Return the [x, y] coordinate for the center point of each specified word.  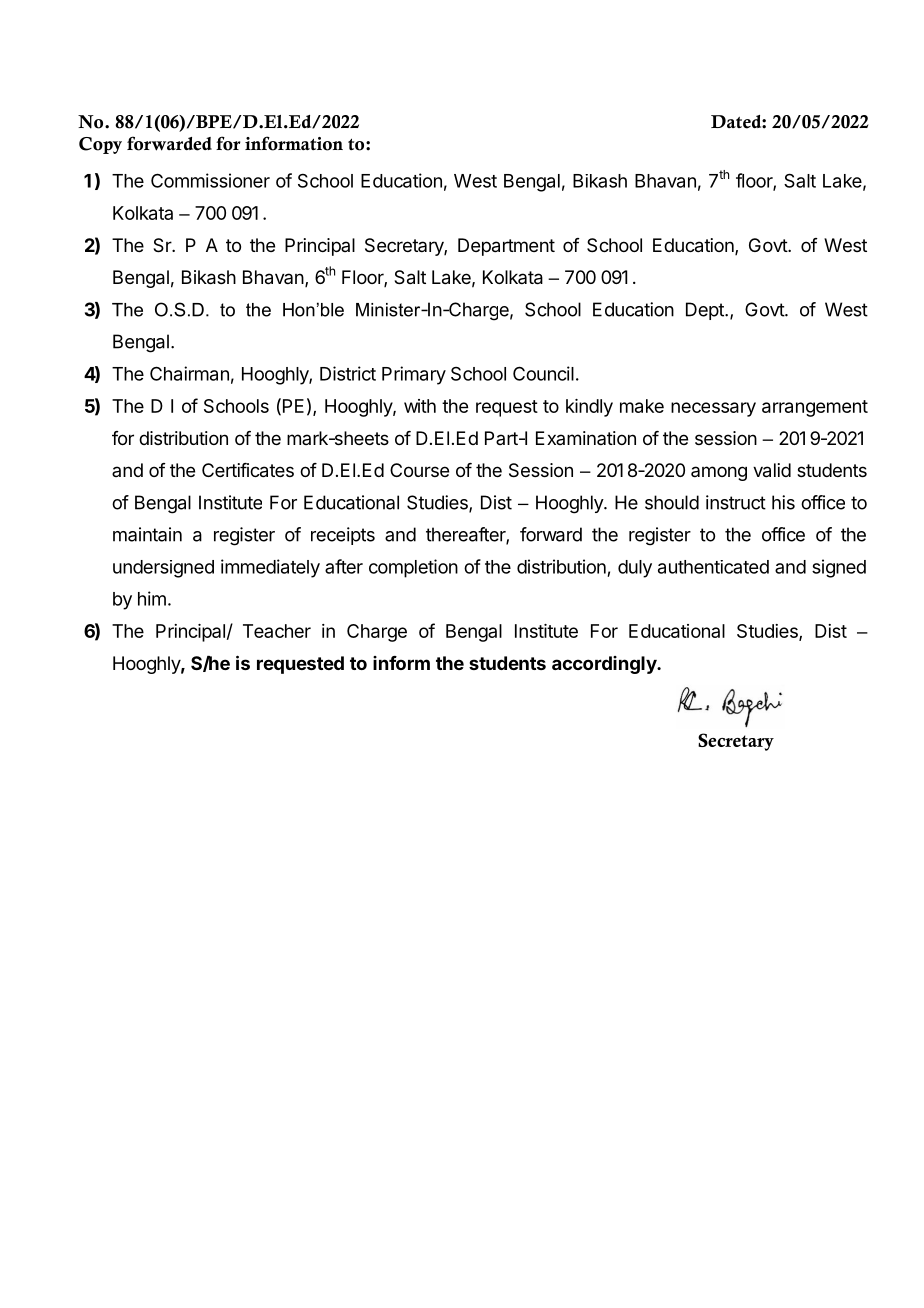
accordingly [605, 665]
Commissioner [210, 180]
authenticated [713, 567]
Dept [706, 311]
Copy [100, 145]
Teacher [277, 631]
